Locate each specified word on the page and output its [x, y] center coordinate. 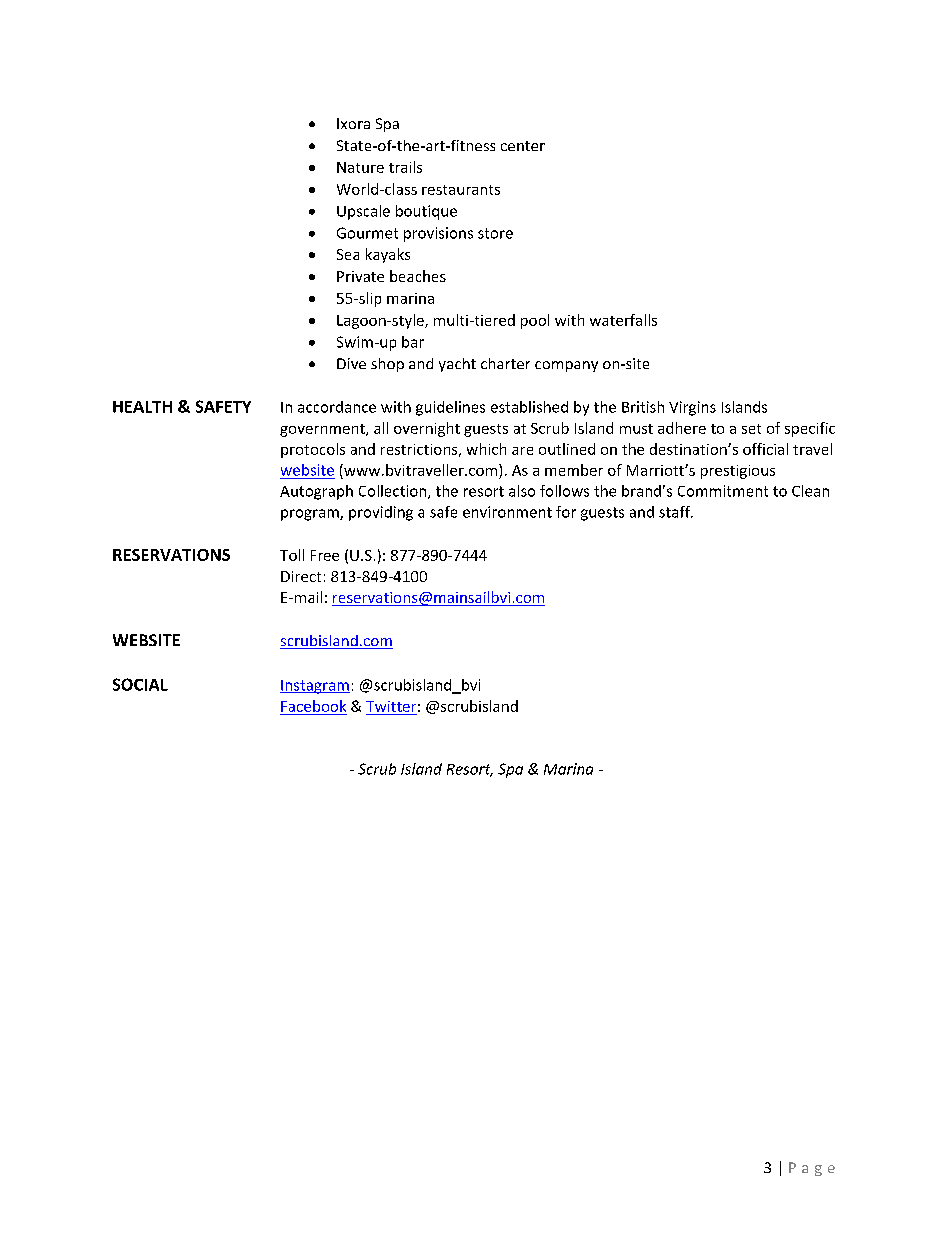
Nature [360, 167]
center [523, 146]
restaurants [461, 190]
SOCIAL [140, 684]
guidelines [450, 408]
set [751, 429]
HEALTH [142, 407]
